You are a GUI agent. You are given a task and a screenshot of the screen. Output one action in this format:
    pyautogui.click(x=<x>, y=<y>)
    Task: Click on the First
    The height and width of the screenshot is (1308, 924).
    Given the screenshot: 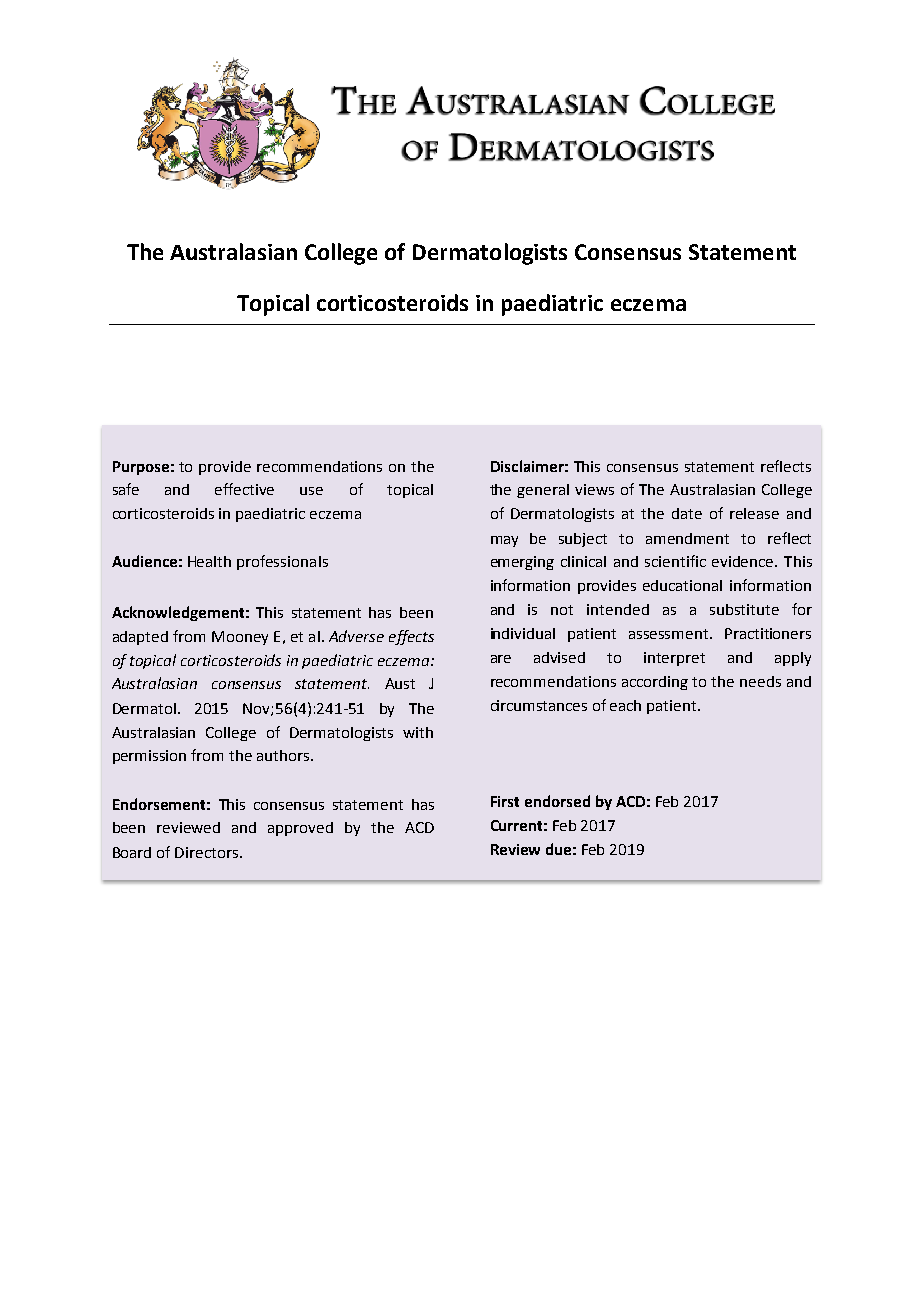 What is the action you would take?
    pyautogui.click(x=505, y=801)
